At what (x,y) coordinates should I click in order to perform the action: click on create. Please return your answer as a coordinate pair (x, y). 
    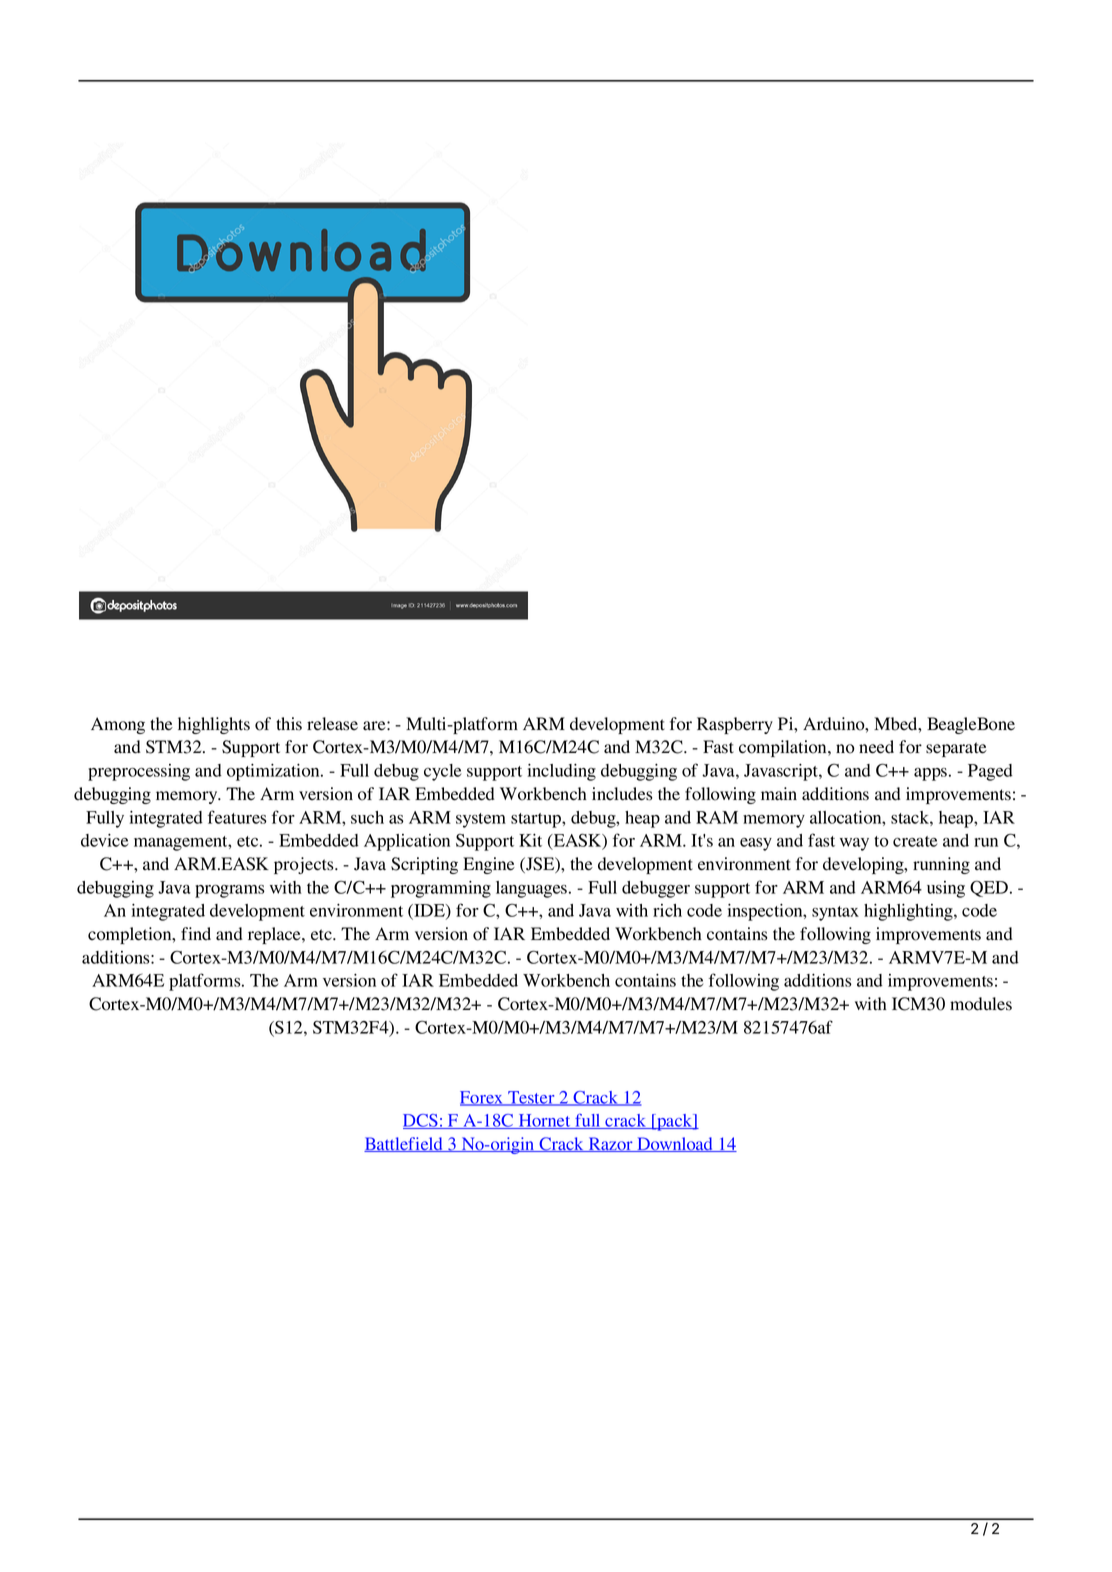
    Looking at the image, I should click on (915, 841).
